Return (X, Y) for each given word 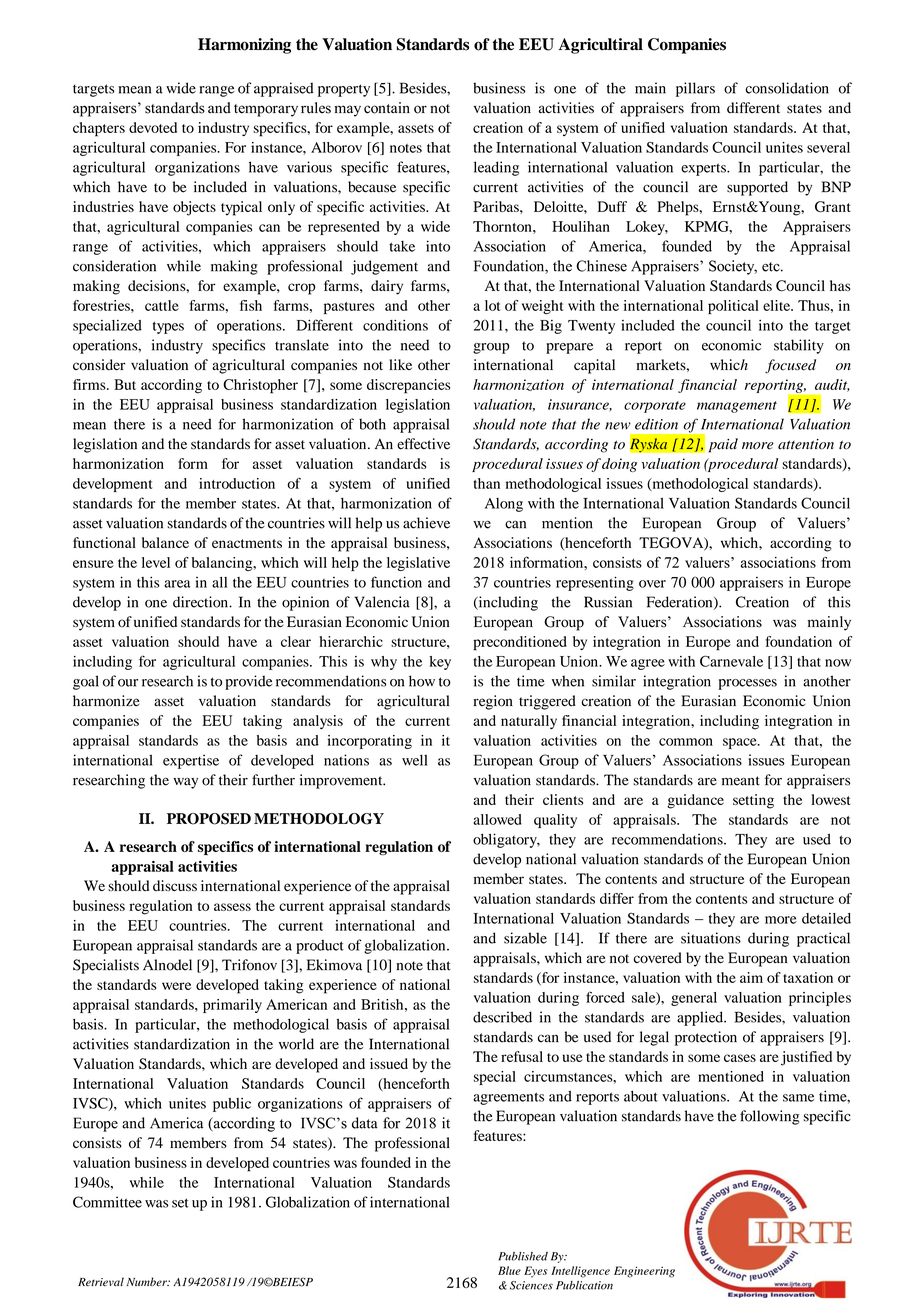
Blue (509, 1270)
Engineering (644, 1272)
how (422, 681)
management (737, 407)
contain (387, 108)
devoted (153, 127)
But (125, 384)
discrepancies (408, 386)
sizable (525, 938)
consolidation (787, 88)
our (128, 683)
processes (747, 684)
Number (148, 1282)
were (176, 986)
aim (751, 977)
